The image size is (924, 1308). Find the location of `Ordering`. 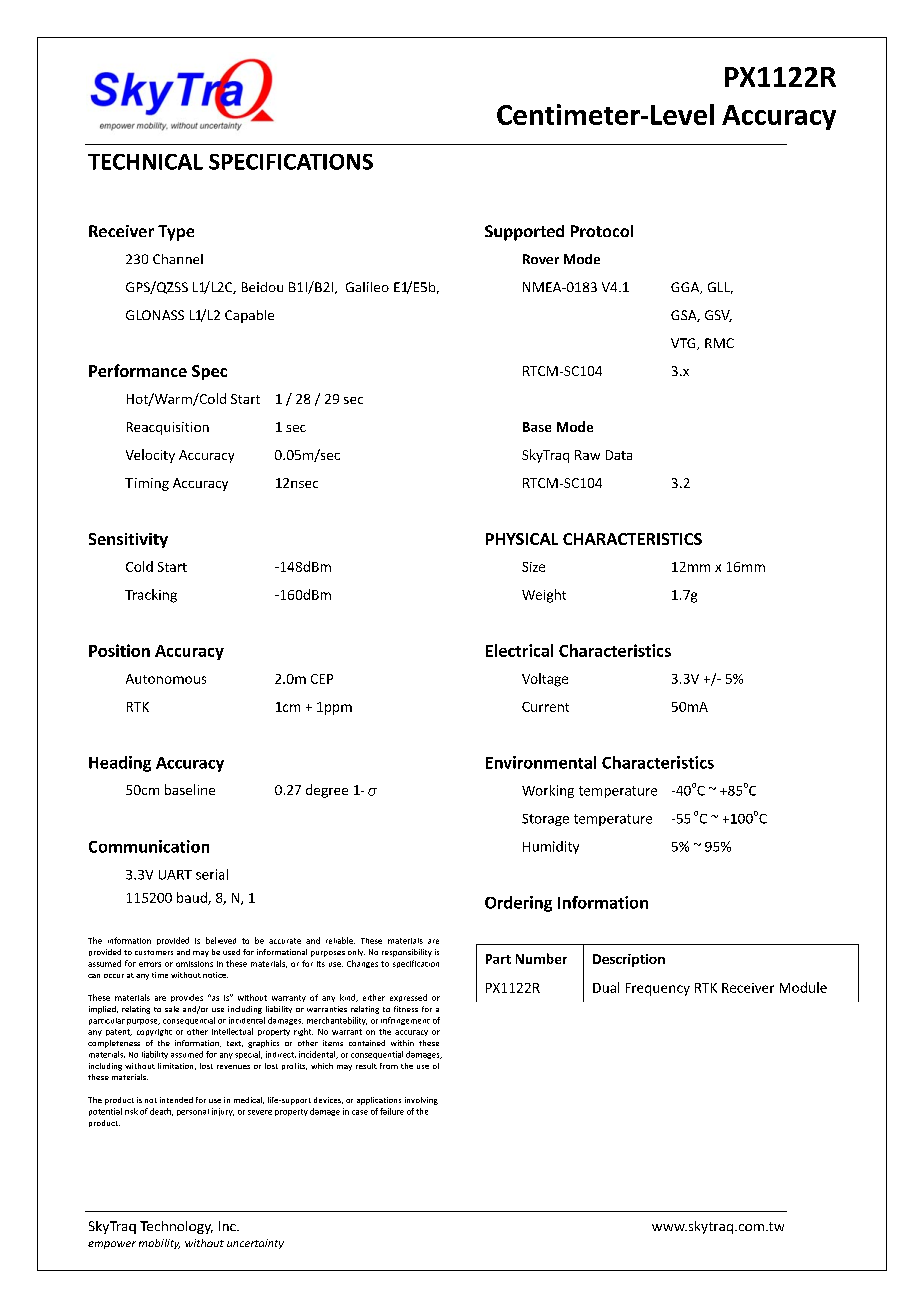

Ordering is located at coordinates (518, 904).
